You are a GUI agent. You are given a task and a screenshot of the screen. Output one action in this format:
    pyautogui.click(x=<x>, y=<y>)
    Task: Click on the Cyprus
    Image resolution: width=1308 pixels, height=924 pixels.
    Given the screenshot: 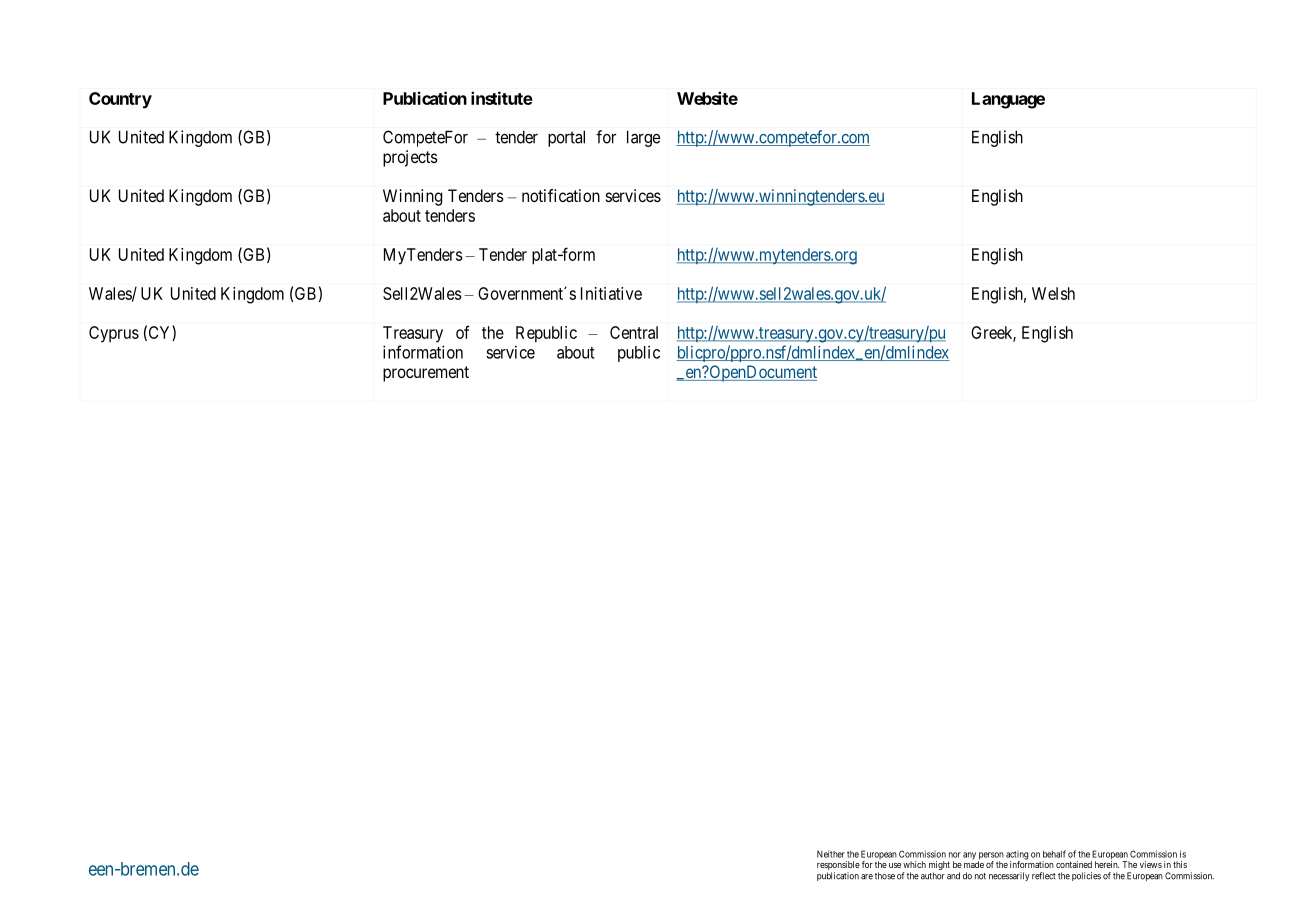 What is the action you would take?
    pyautogui.click(x=114, y=334)
